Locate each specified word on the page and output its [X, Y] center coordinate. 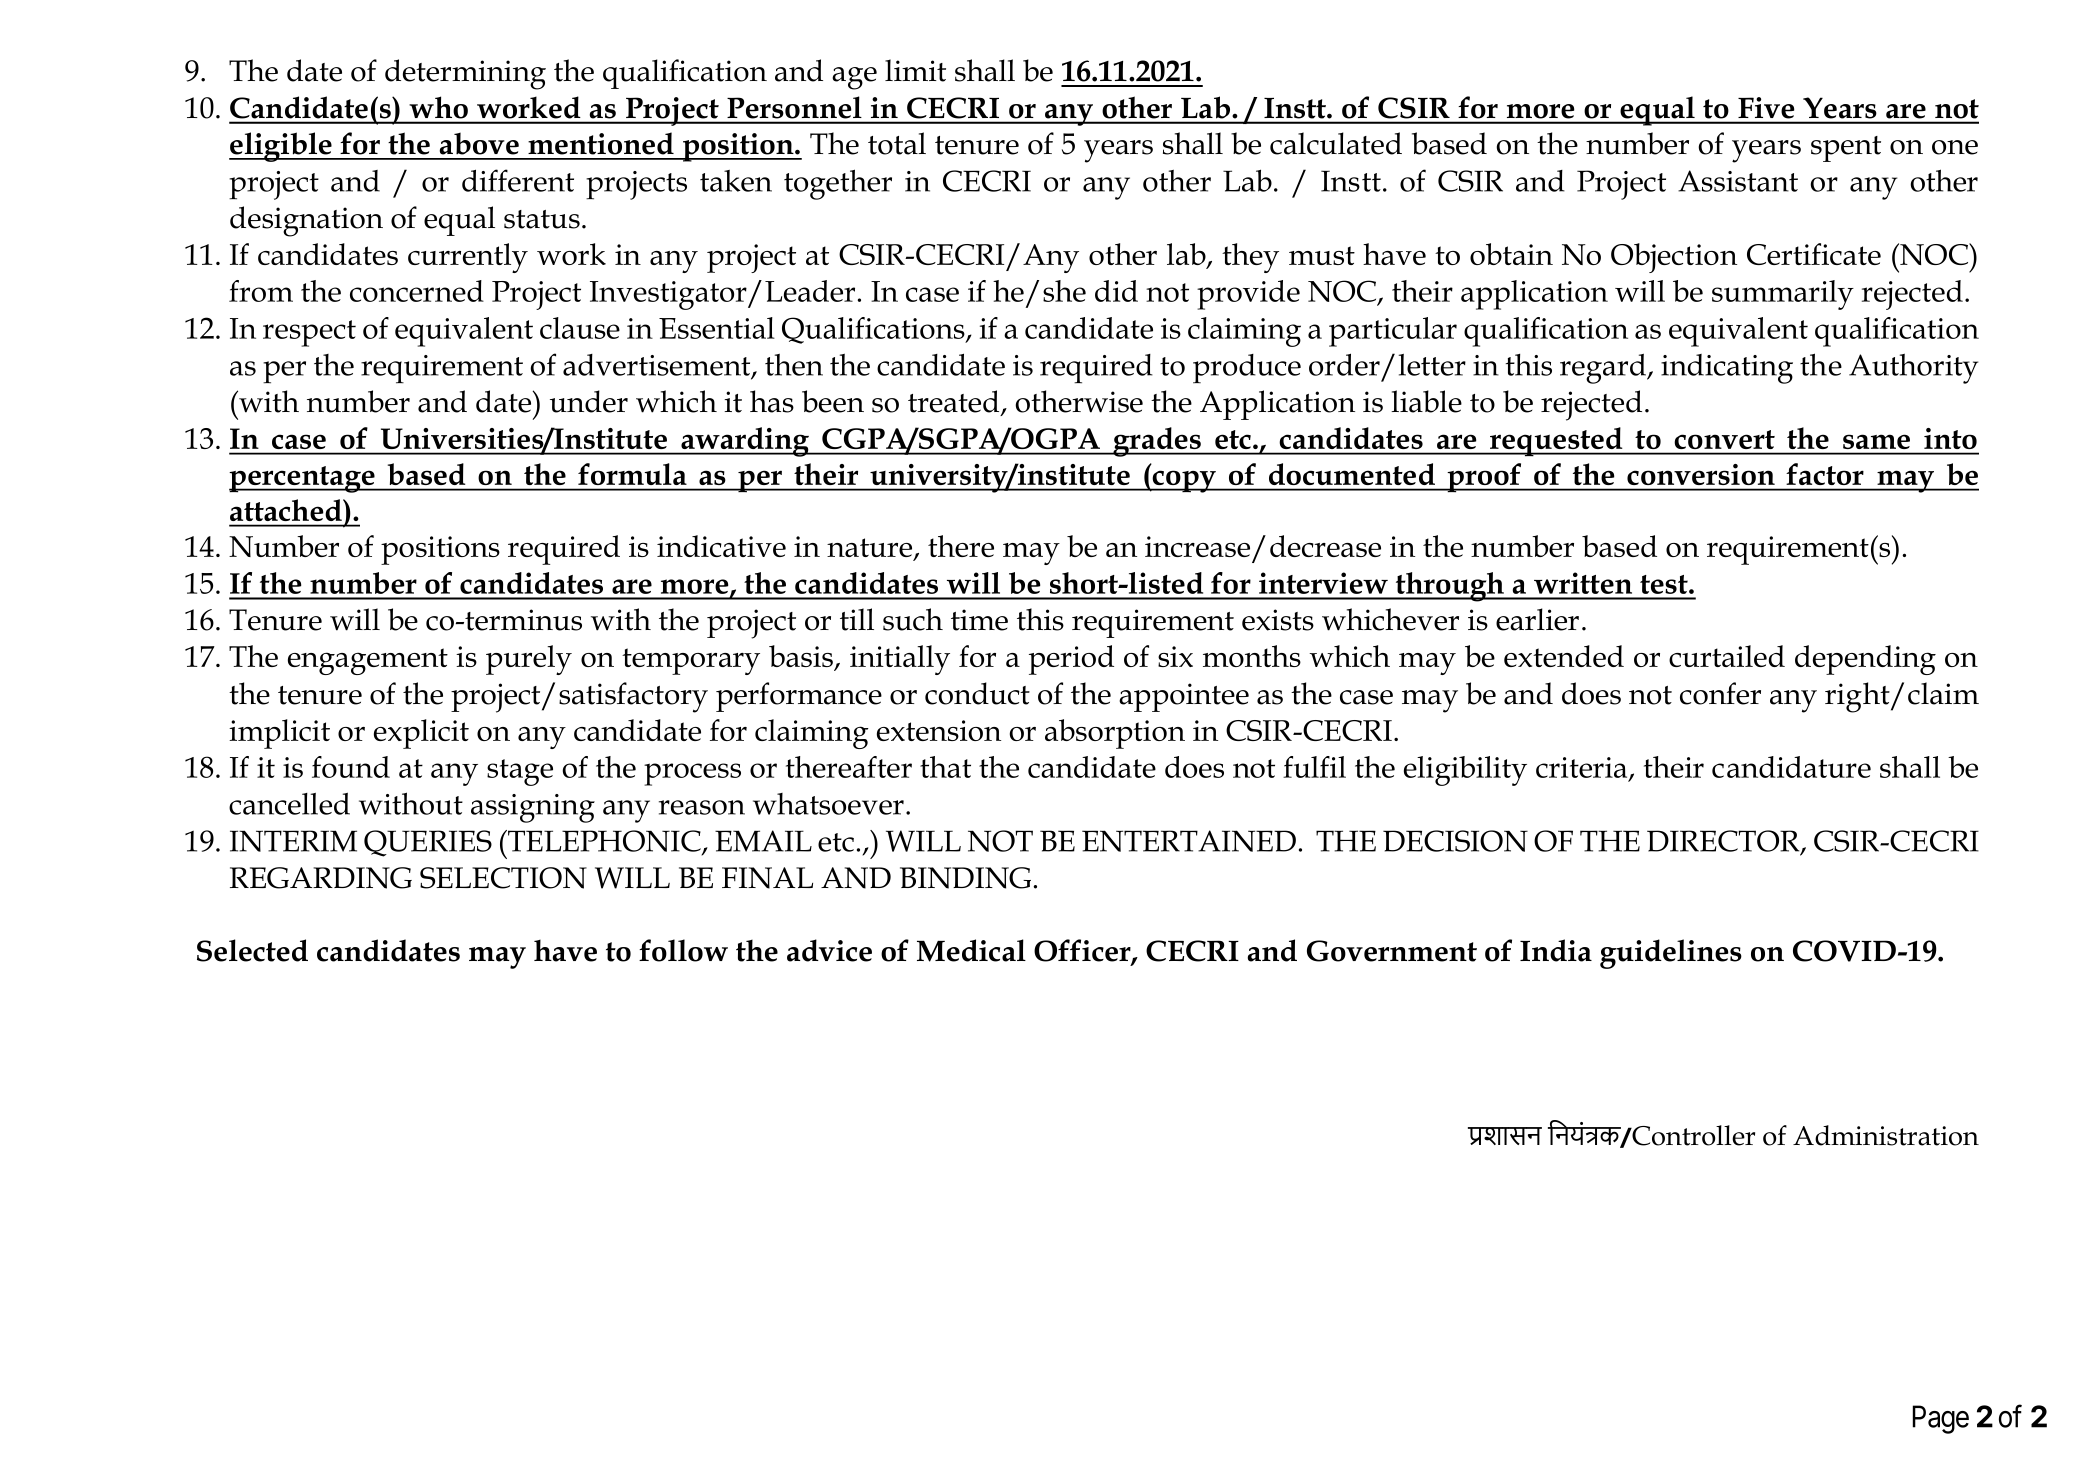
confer [1720, 693]
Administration [1886, 1135]
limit [915, 70]
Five [1766, 108]
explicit [421, 734]
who [439, 108]
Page [1941, 1419]
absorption [1115, 734]
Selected [252, 950]
